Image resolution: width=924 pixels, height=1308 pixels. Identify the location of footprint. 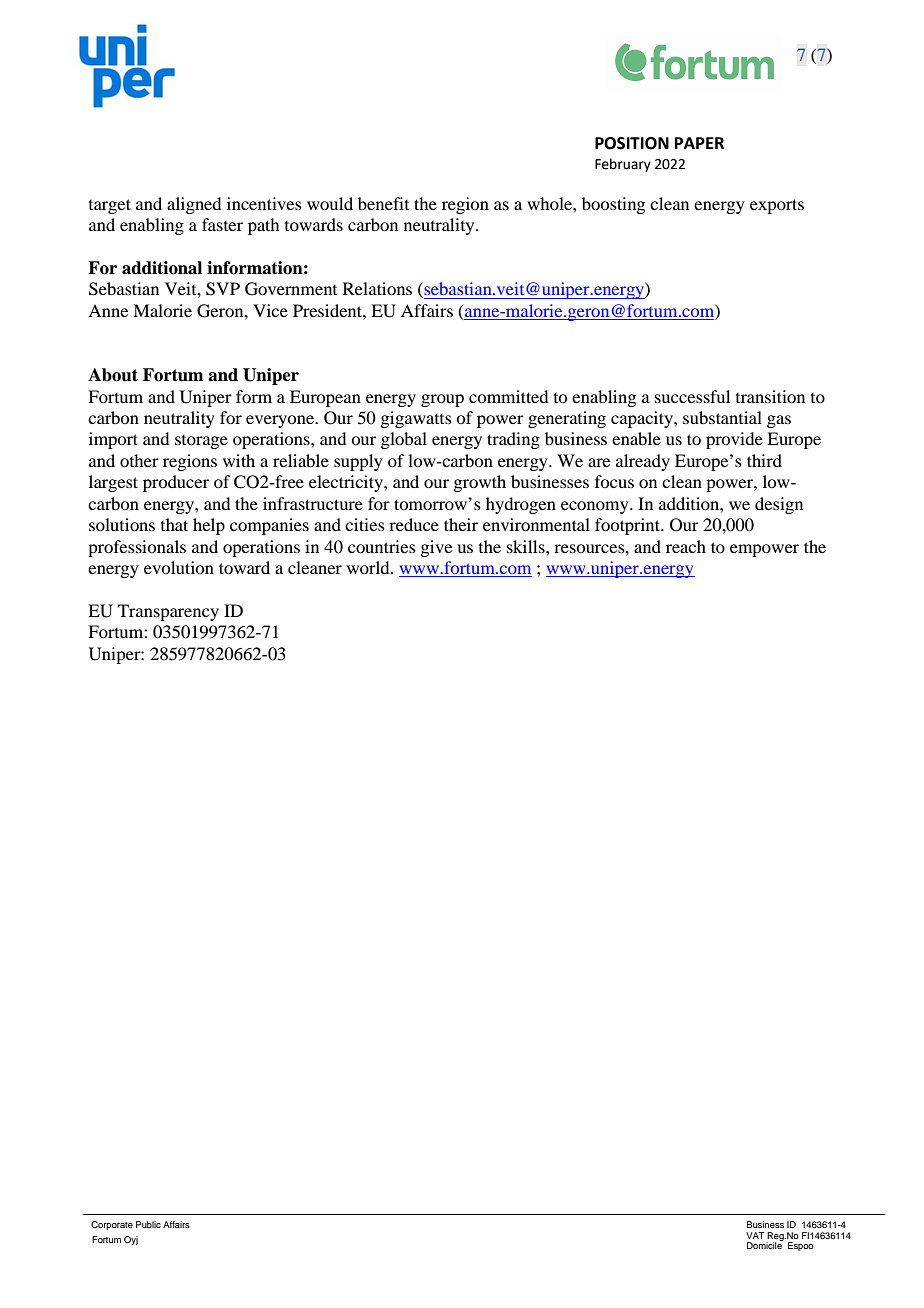
(629, 526).
